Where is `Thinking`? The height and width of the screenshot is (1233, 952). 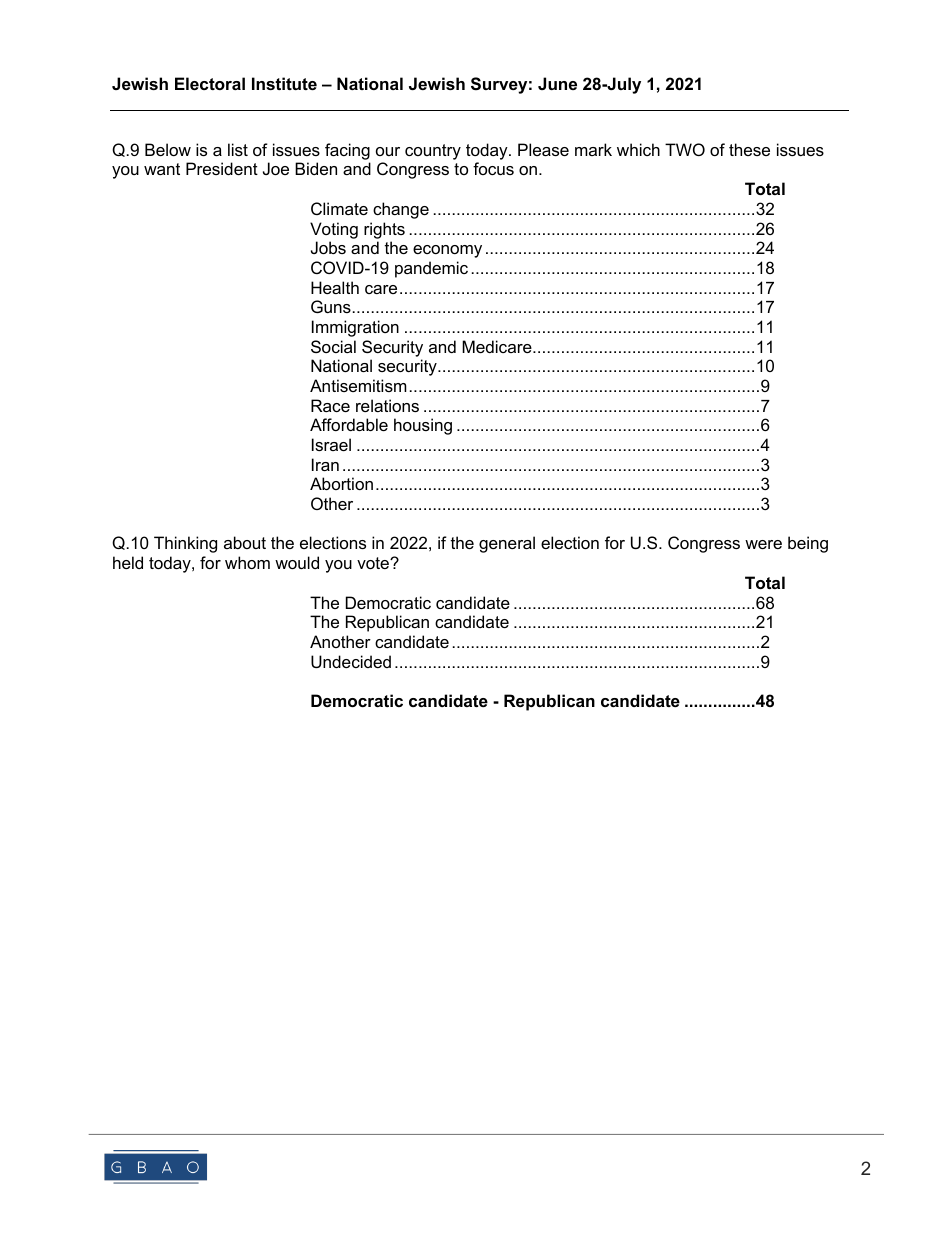 Thinking is located at coordinates (185, 544).
